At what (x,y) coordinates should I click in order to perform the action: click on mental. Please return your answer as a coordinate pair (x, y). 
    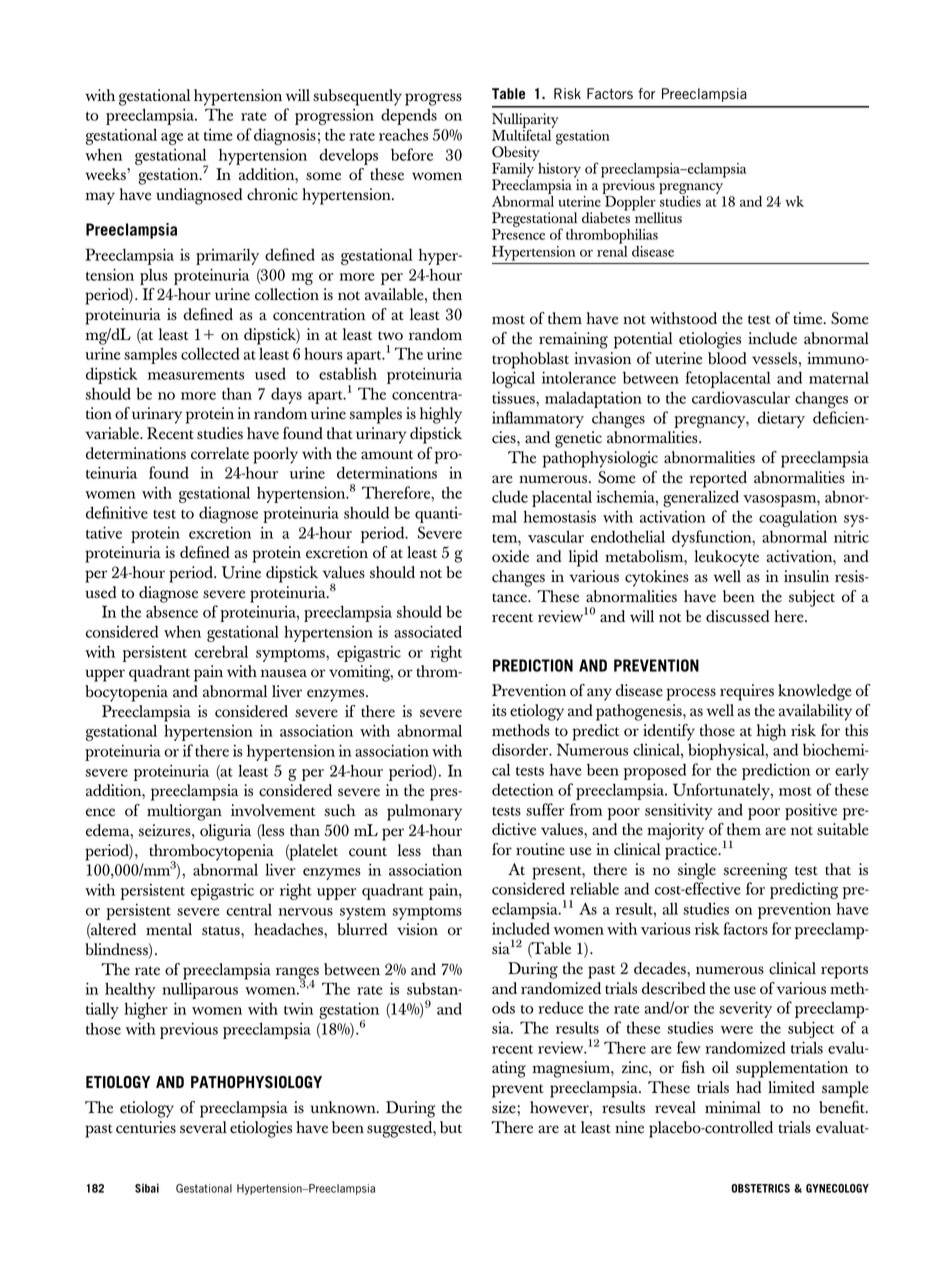
    Looking at the image, I should click on (169, 929).
